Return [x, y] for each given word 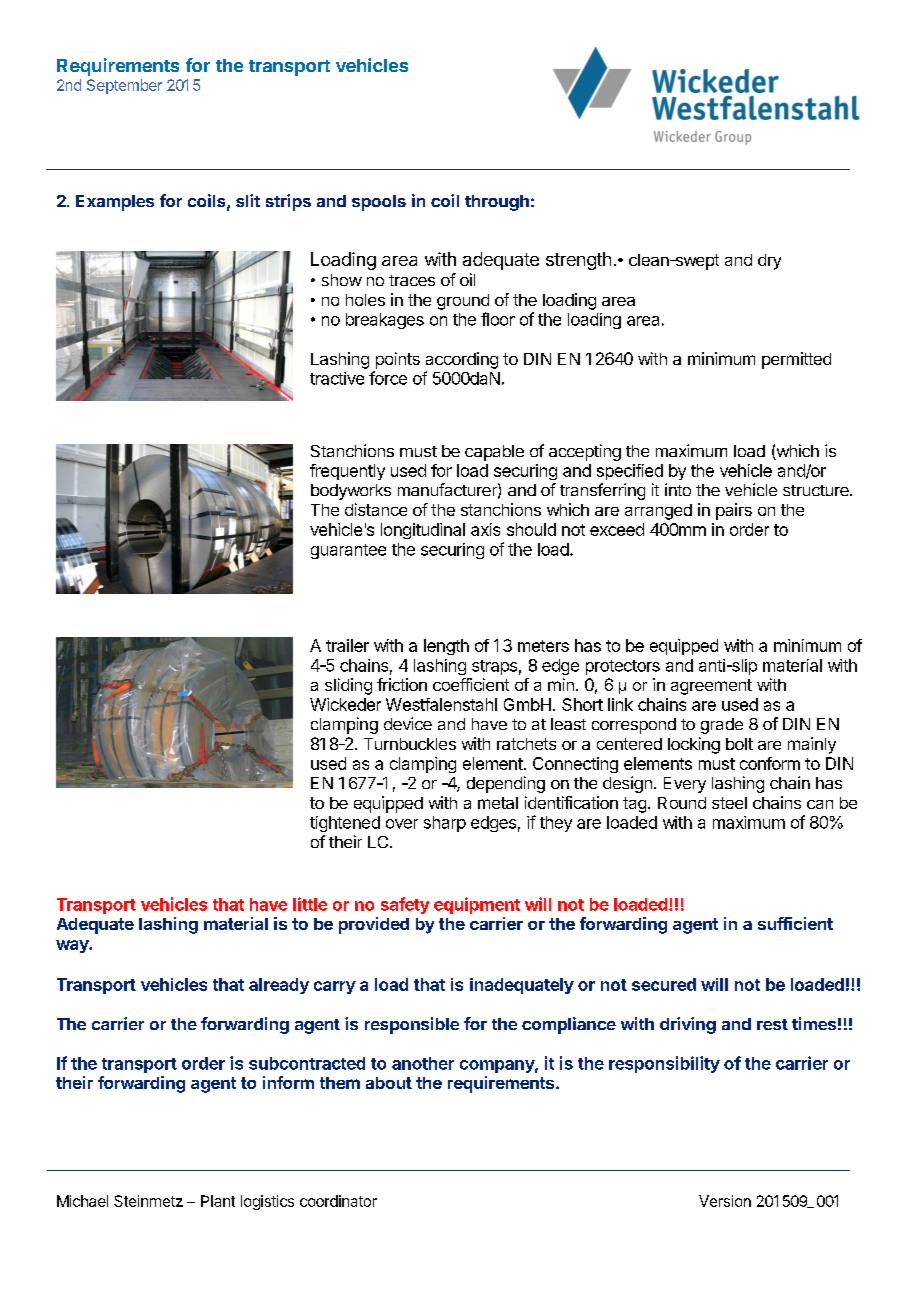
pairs [734, 511]
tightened [345, 824]
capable [494, 453]
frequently [347, 472]
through [497, 203]
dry [769, 262]
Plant [218, 1201]
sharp [445, 824]
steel [729, 803]
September [124, 86]
